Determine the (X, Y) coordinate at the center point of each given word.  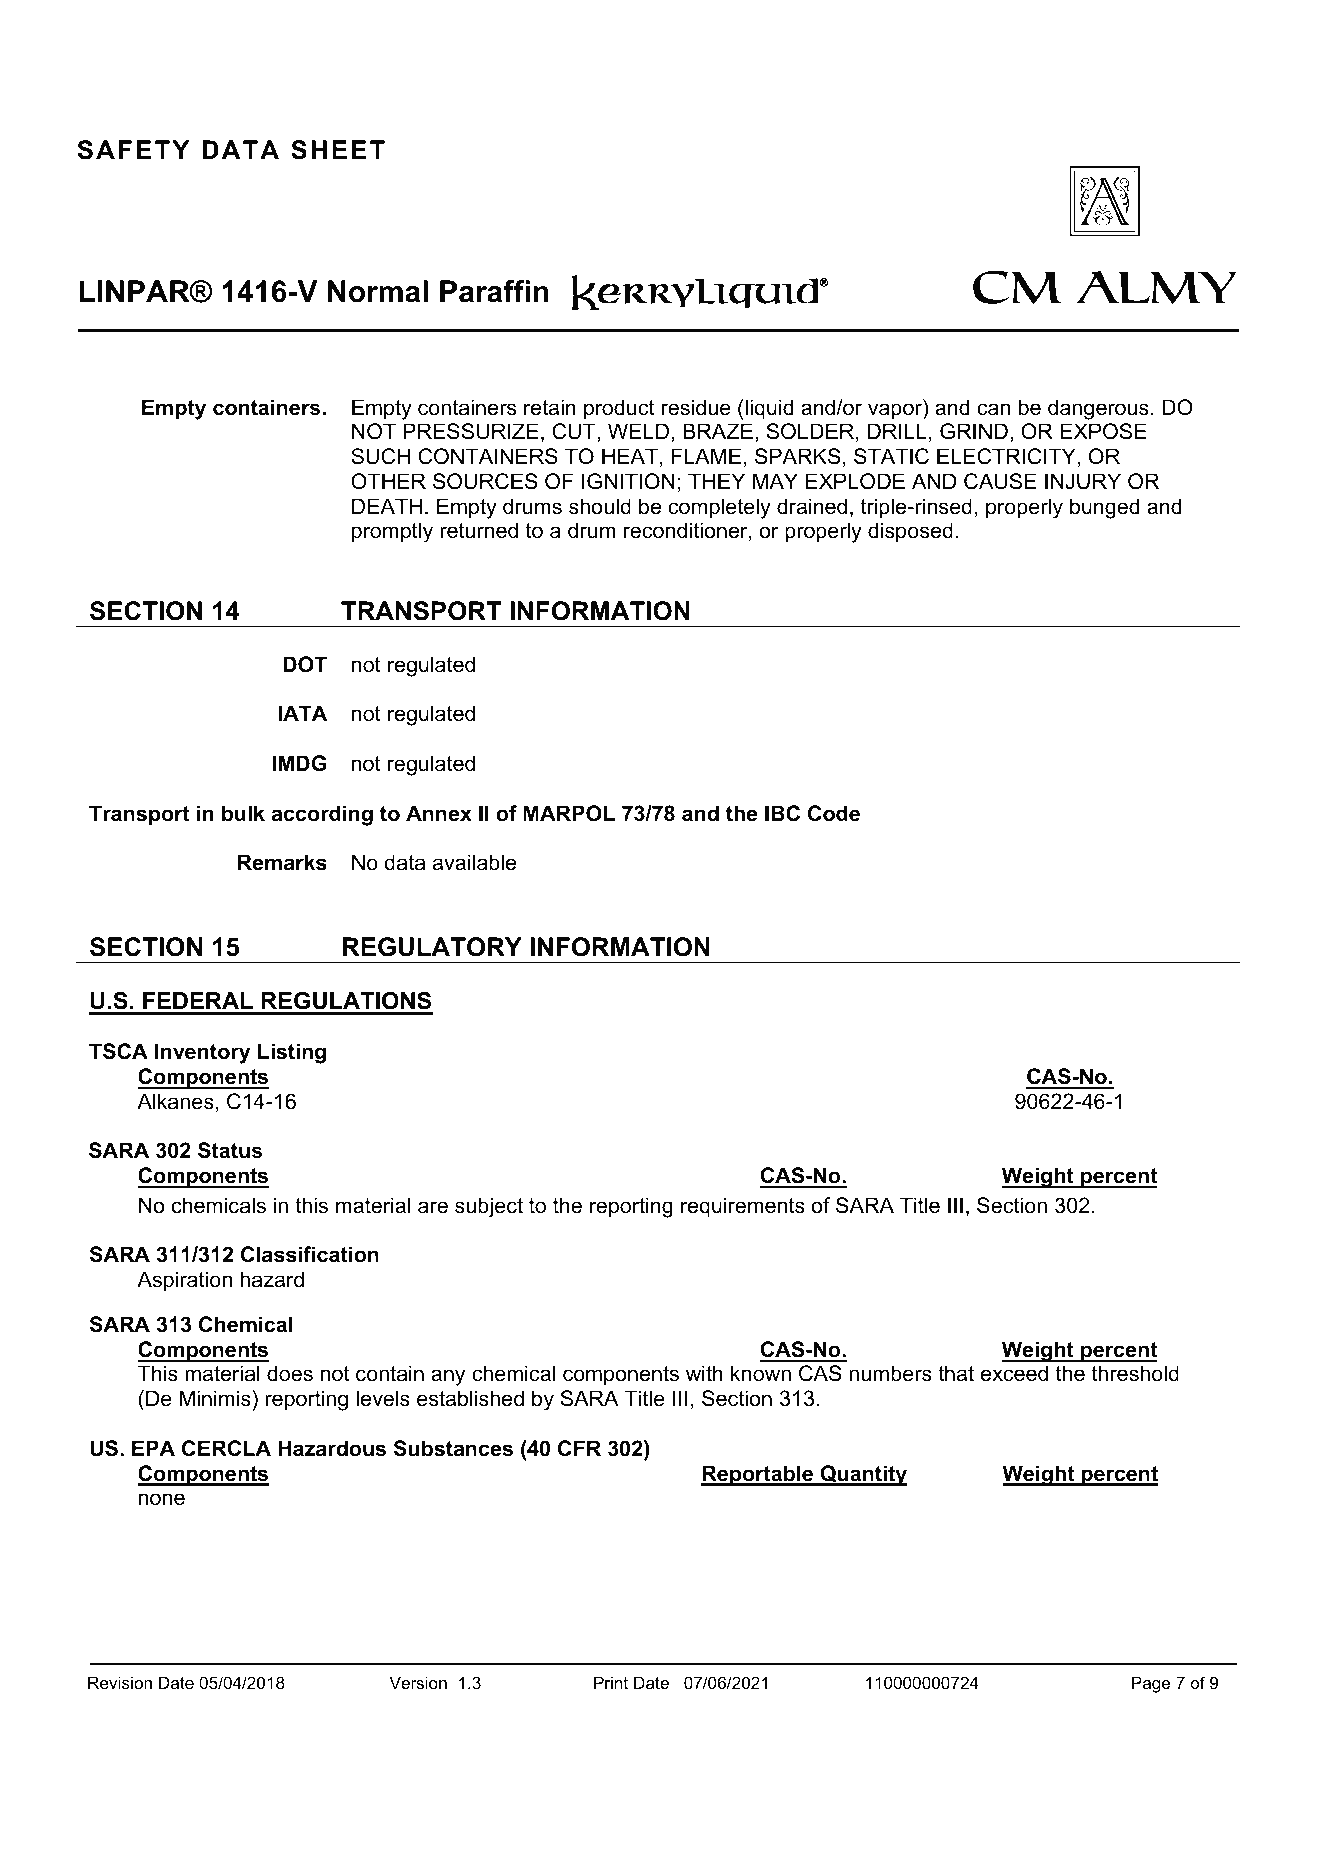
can (993, 409)
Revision (120, 1682)
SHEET (338, 150)
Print (611, 1682)
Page (1151, 1684)
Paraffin (494, 291)
